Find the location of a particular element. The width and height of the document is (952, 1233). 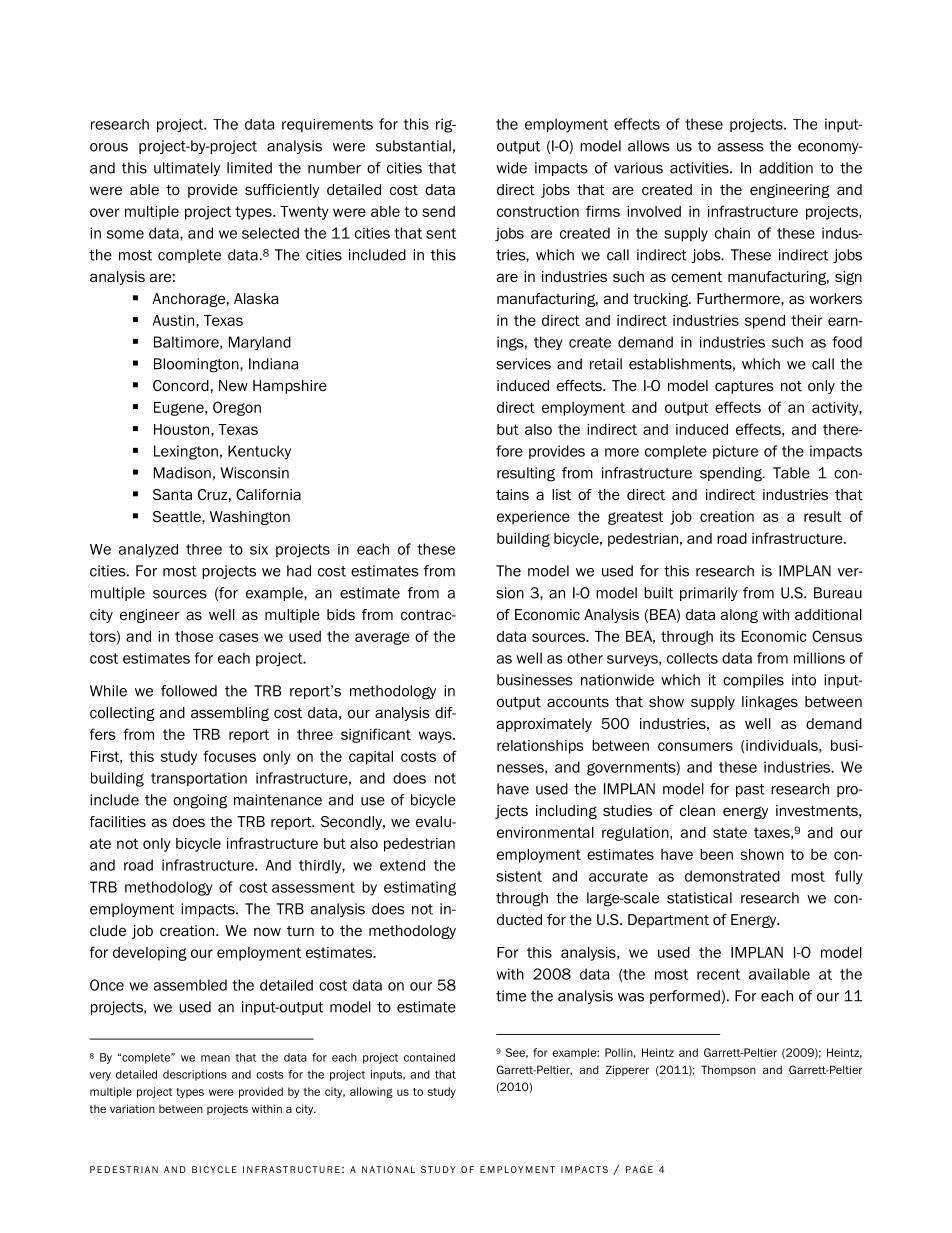

substantial is located at coordinates (413, 146).
